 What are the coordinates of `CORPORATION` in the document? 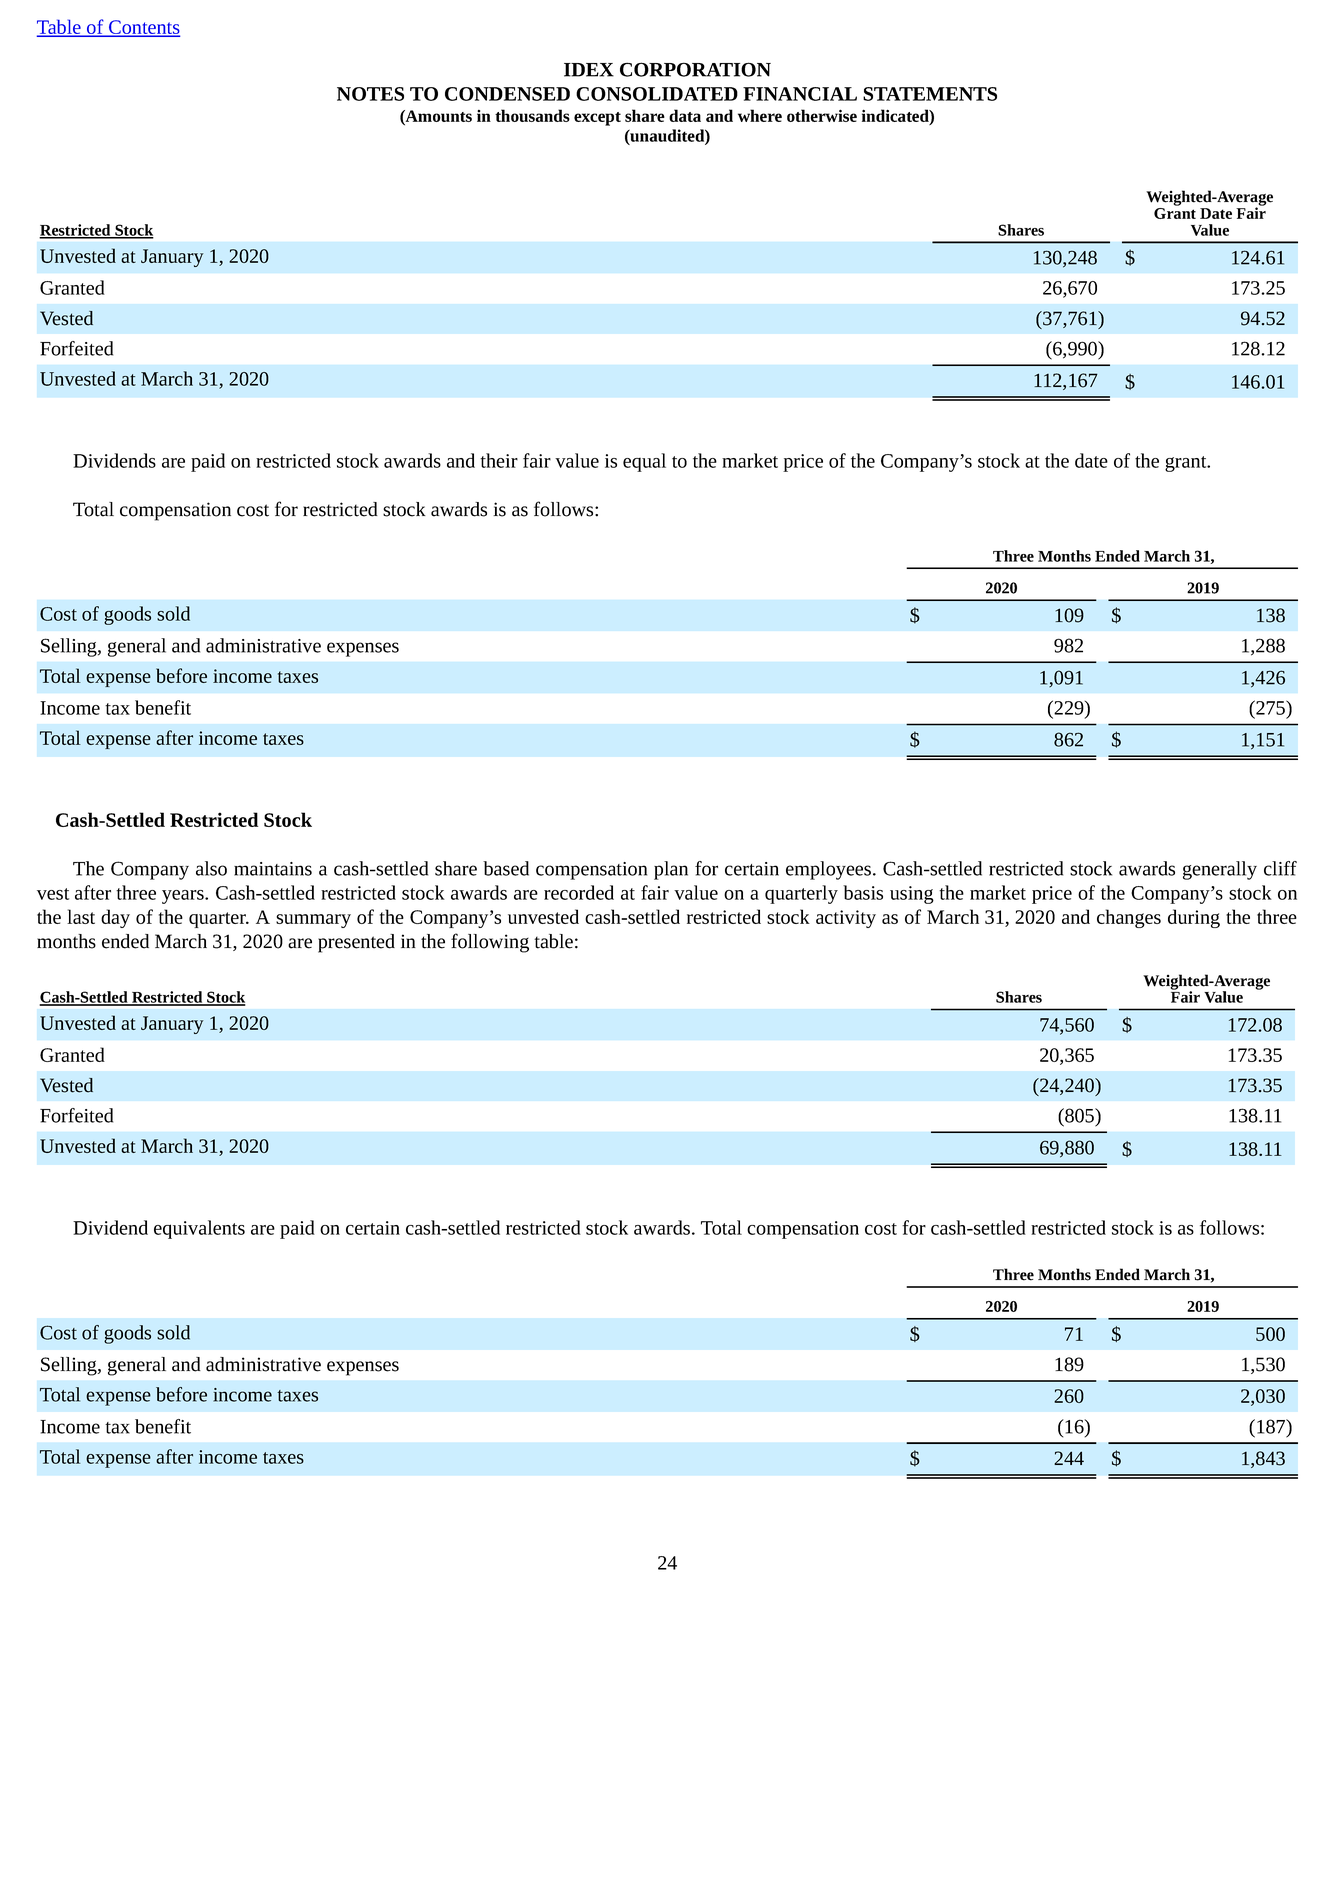 It's located at (695, 69).
